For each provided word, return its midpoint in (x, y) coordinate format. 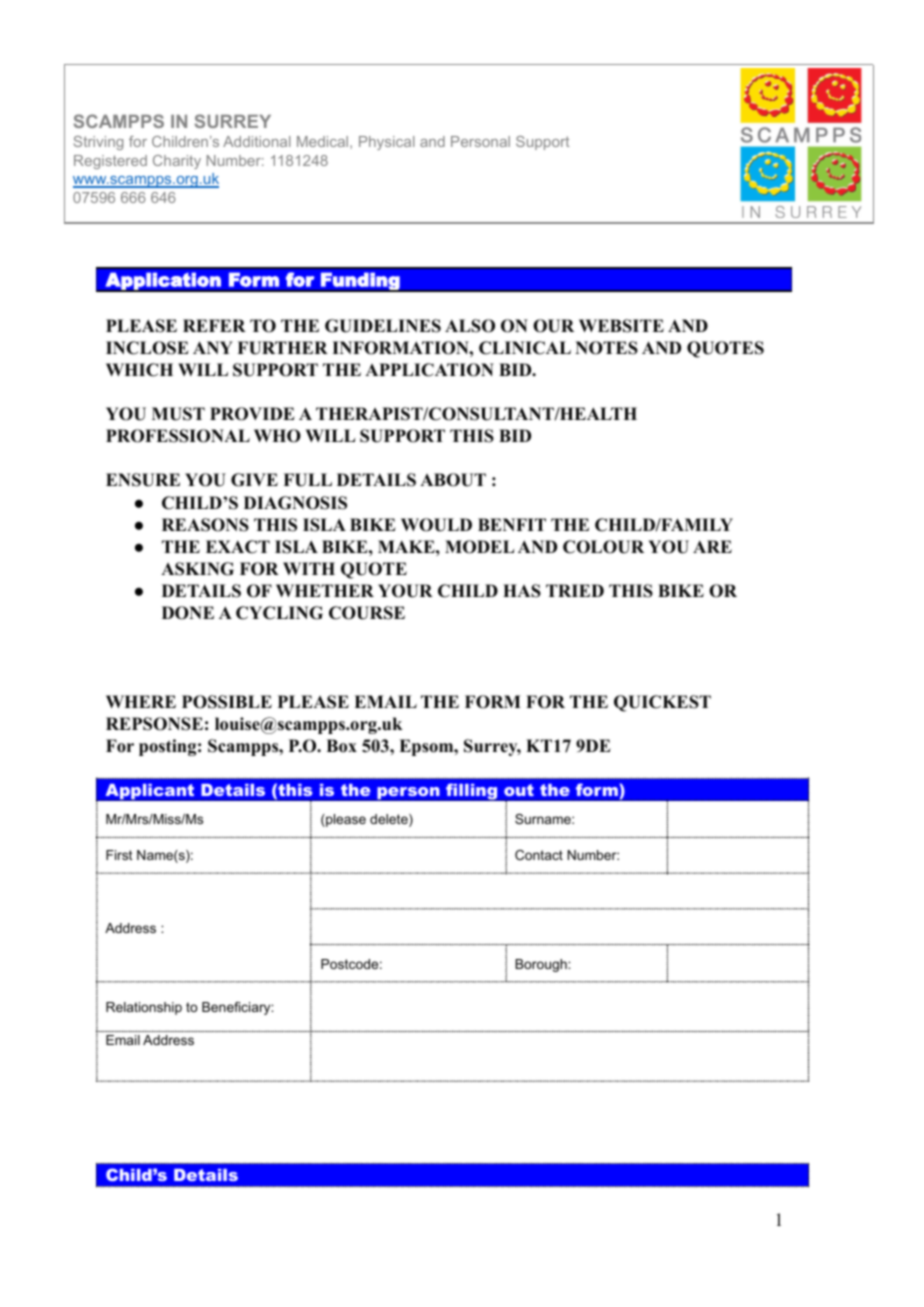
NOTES (606, 348)
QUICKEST (662, 703)
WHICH (139, 370)
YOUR (405, 591)
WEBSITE (621, 326)
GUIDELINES (383, 326)
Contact (539, 855)
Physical (386, 143)
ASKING (197, 569)
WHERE (141, 701)
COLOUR (603, 547)
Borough (542, 965)
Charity (177, 162)
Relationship (144, 1008)
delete (390, 820)
